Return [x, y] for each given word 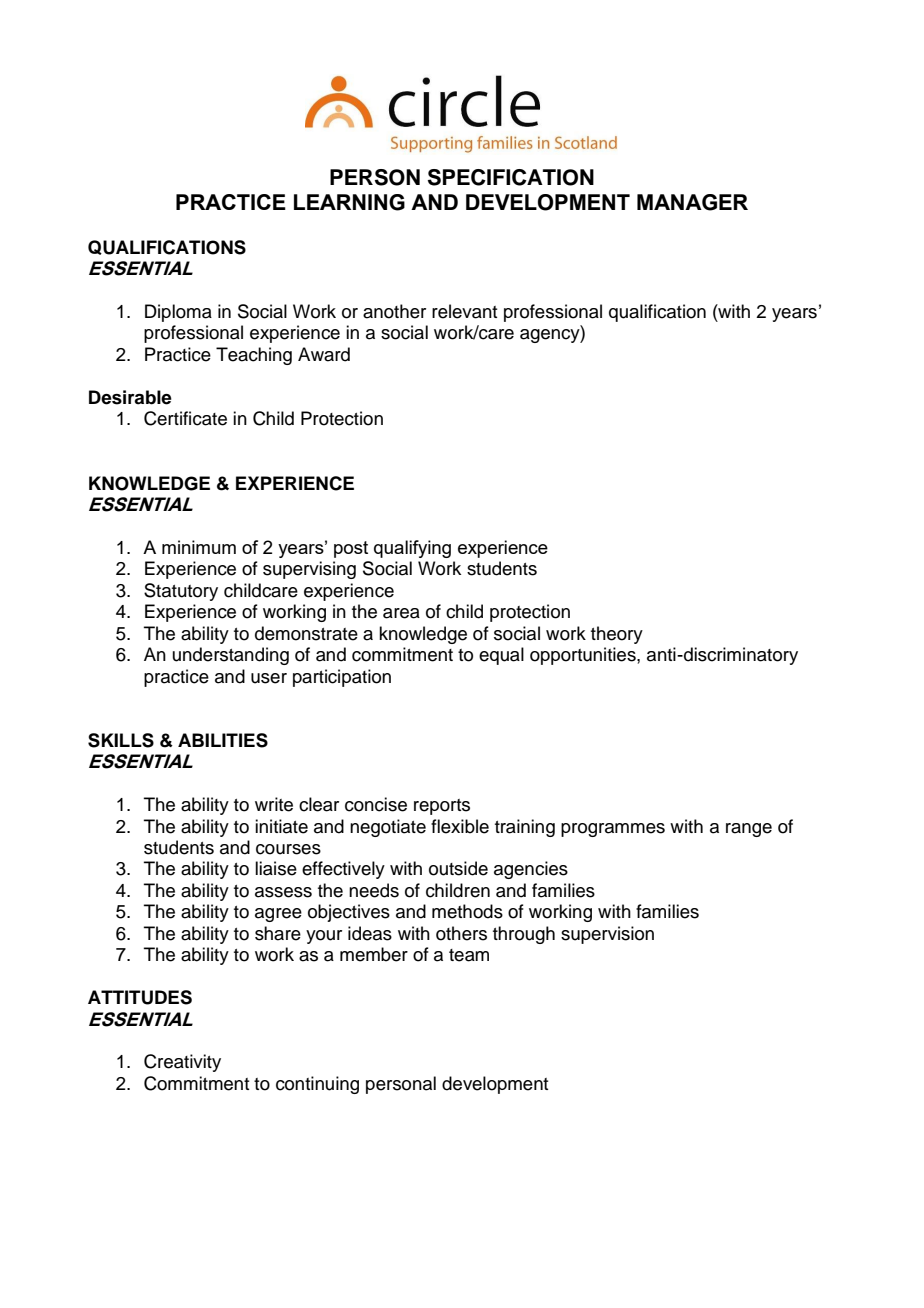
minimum [199, 547]
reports [442, 807]
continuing [317, 1085]
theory [617, 635]
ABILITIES [223, 740]
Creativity [182, 1063]
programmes [613, 830]
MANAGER [692, 202]
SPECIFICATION [511, 177]
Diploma [178, 313]
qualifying [412, 549]
